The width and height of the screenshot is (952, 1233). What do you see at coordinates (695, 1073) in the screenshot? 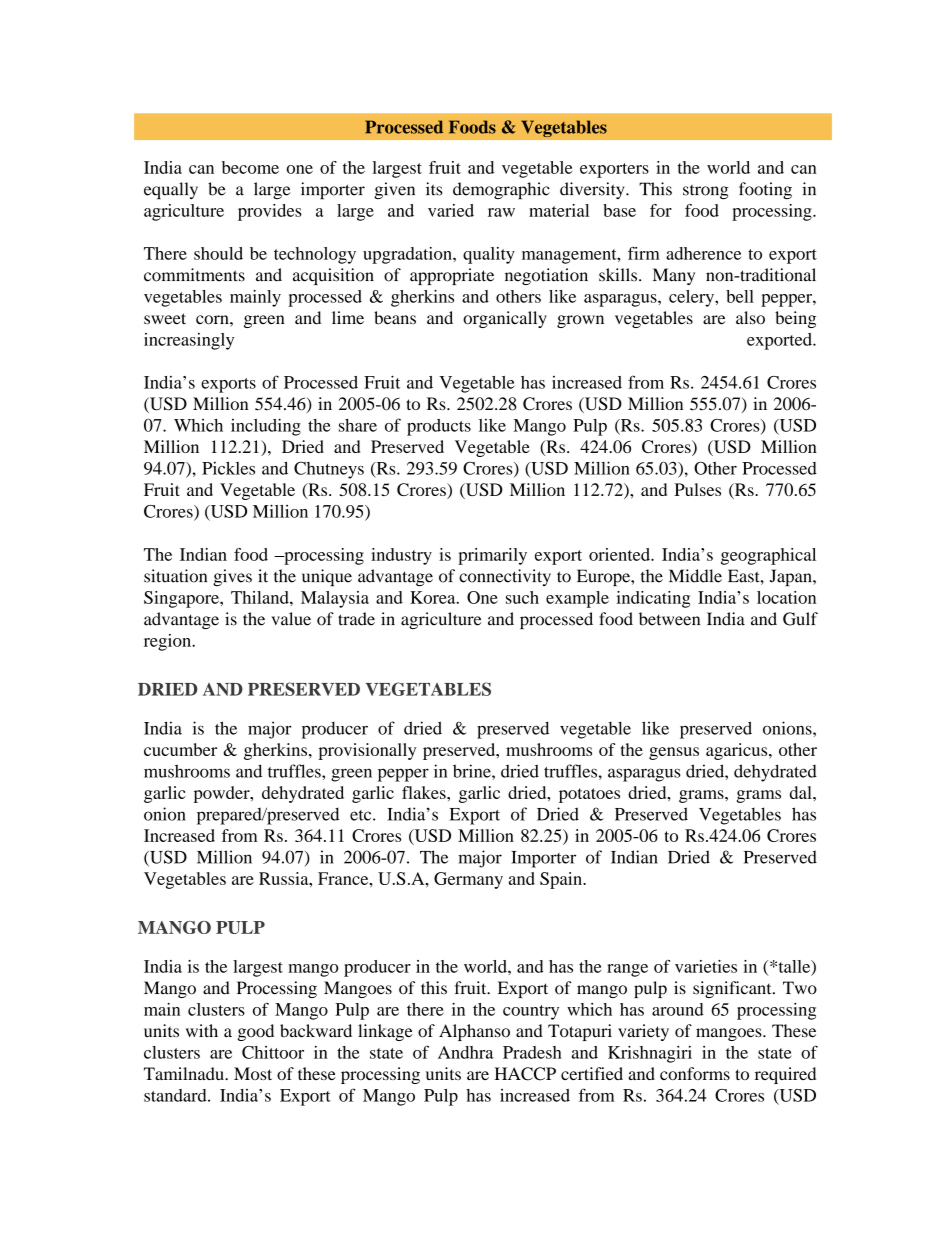
I see `conforms` at bounding box center [695, 1073].
